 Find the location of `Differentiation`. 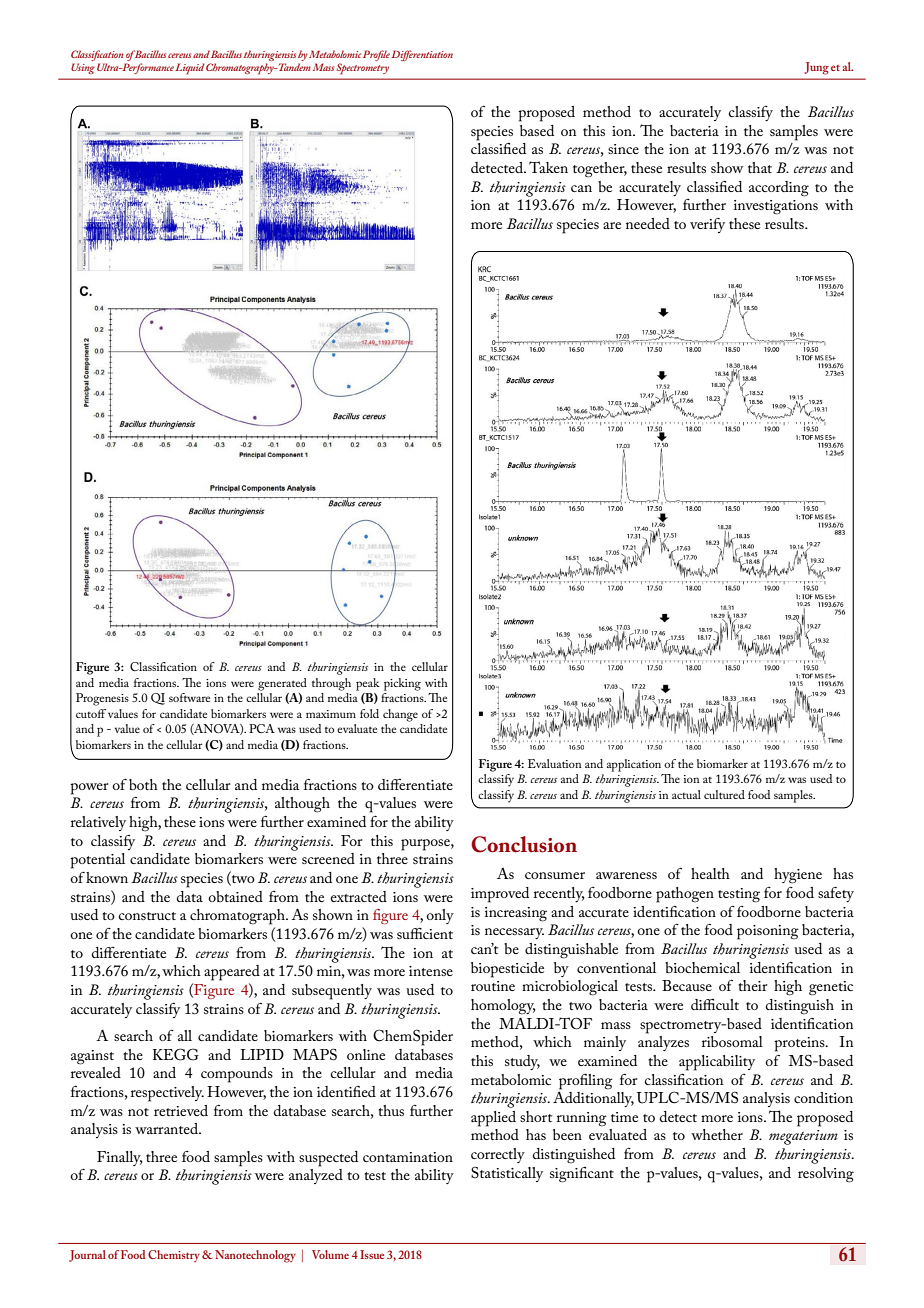

Differentiation is located at coordinates (422, 55).
